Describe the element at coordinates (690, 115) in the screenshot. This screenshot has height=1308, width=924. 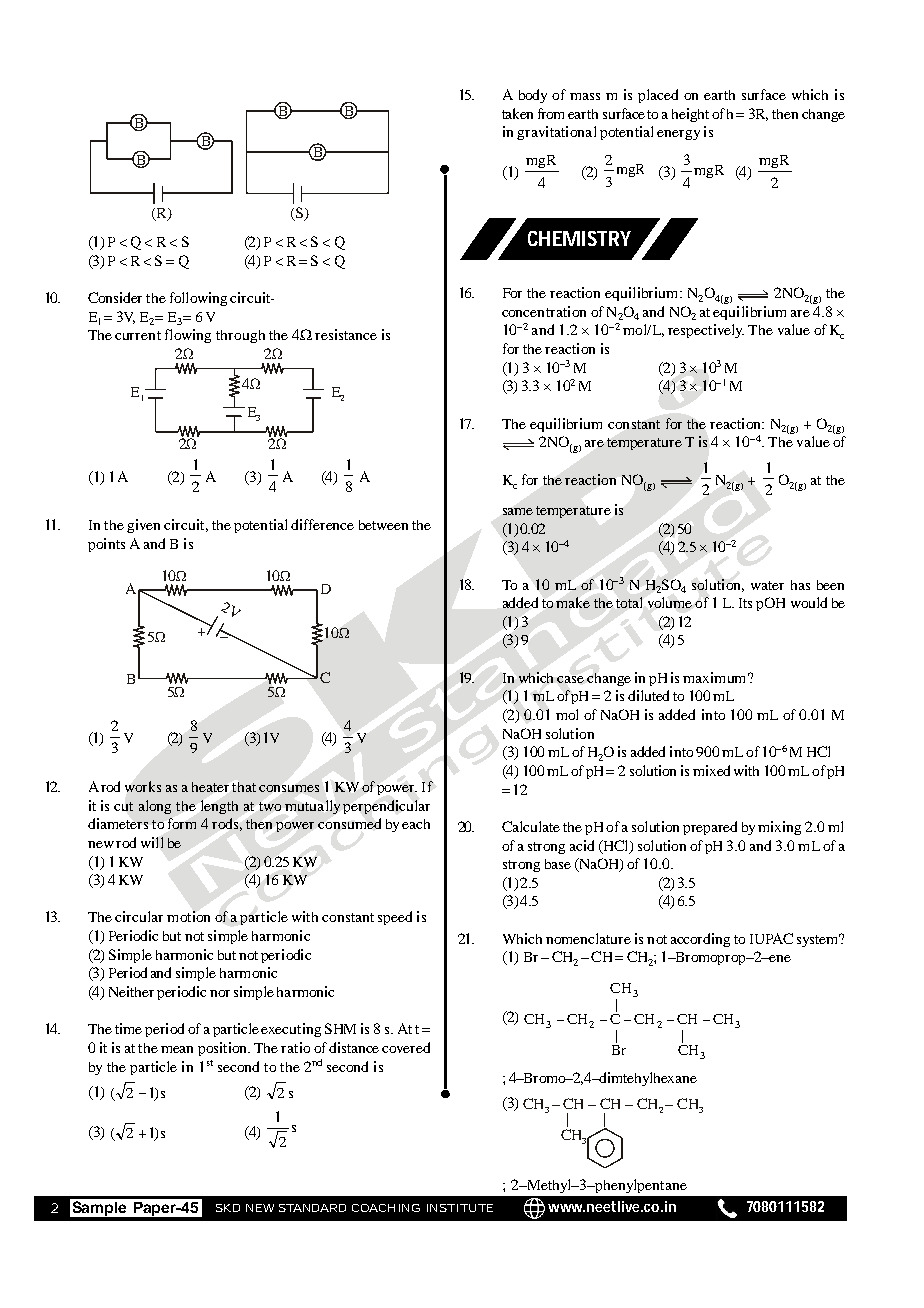
I see `height` at that location.
